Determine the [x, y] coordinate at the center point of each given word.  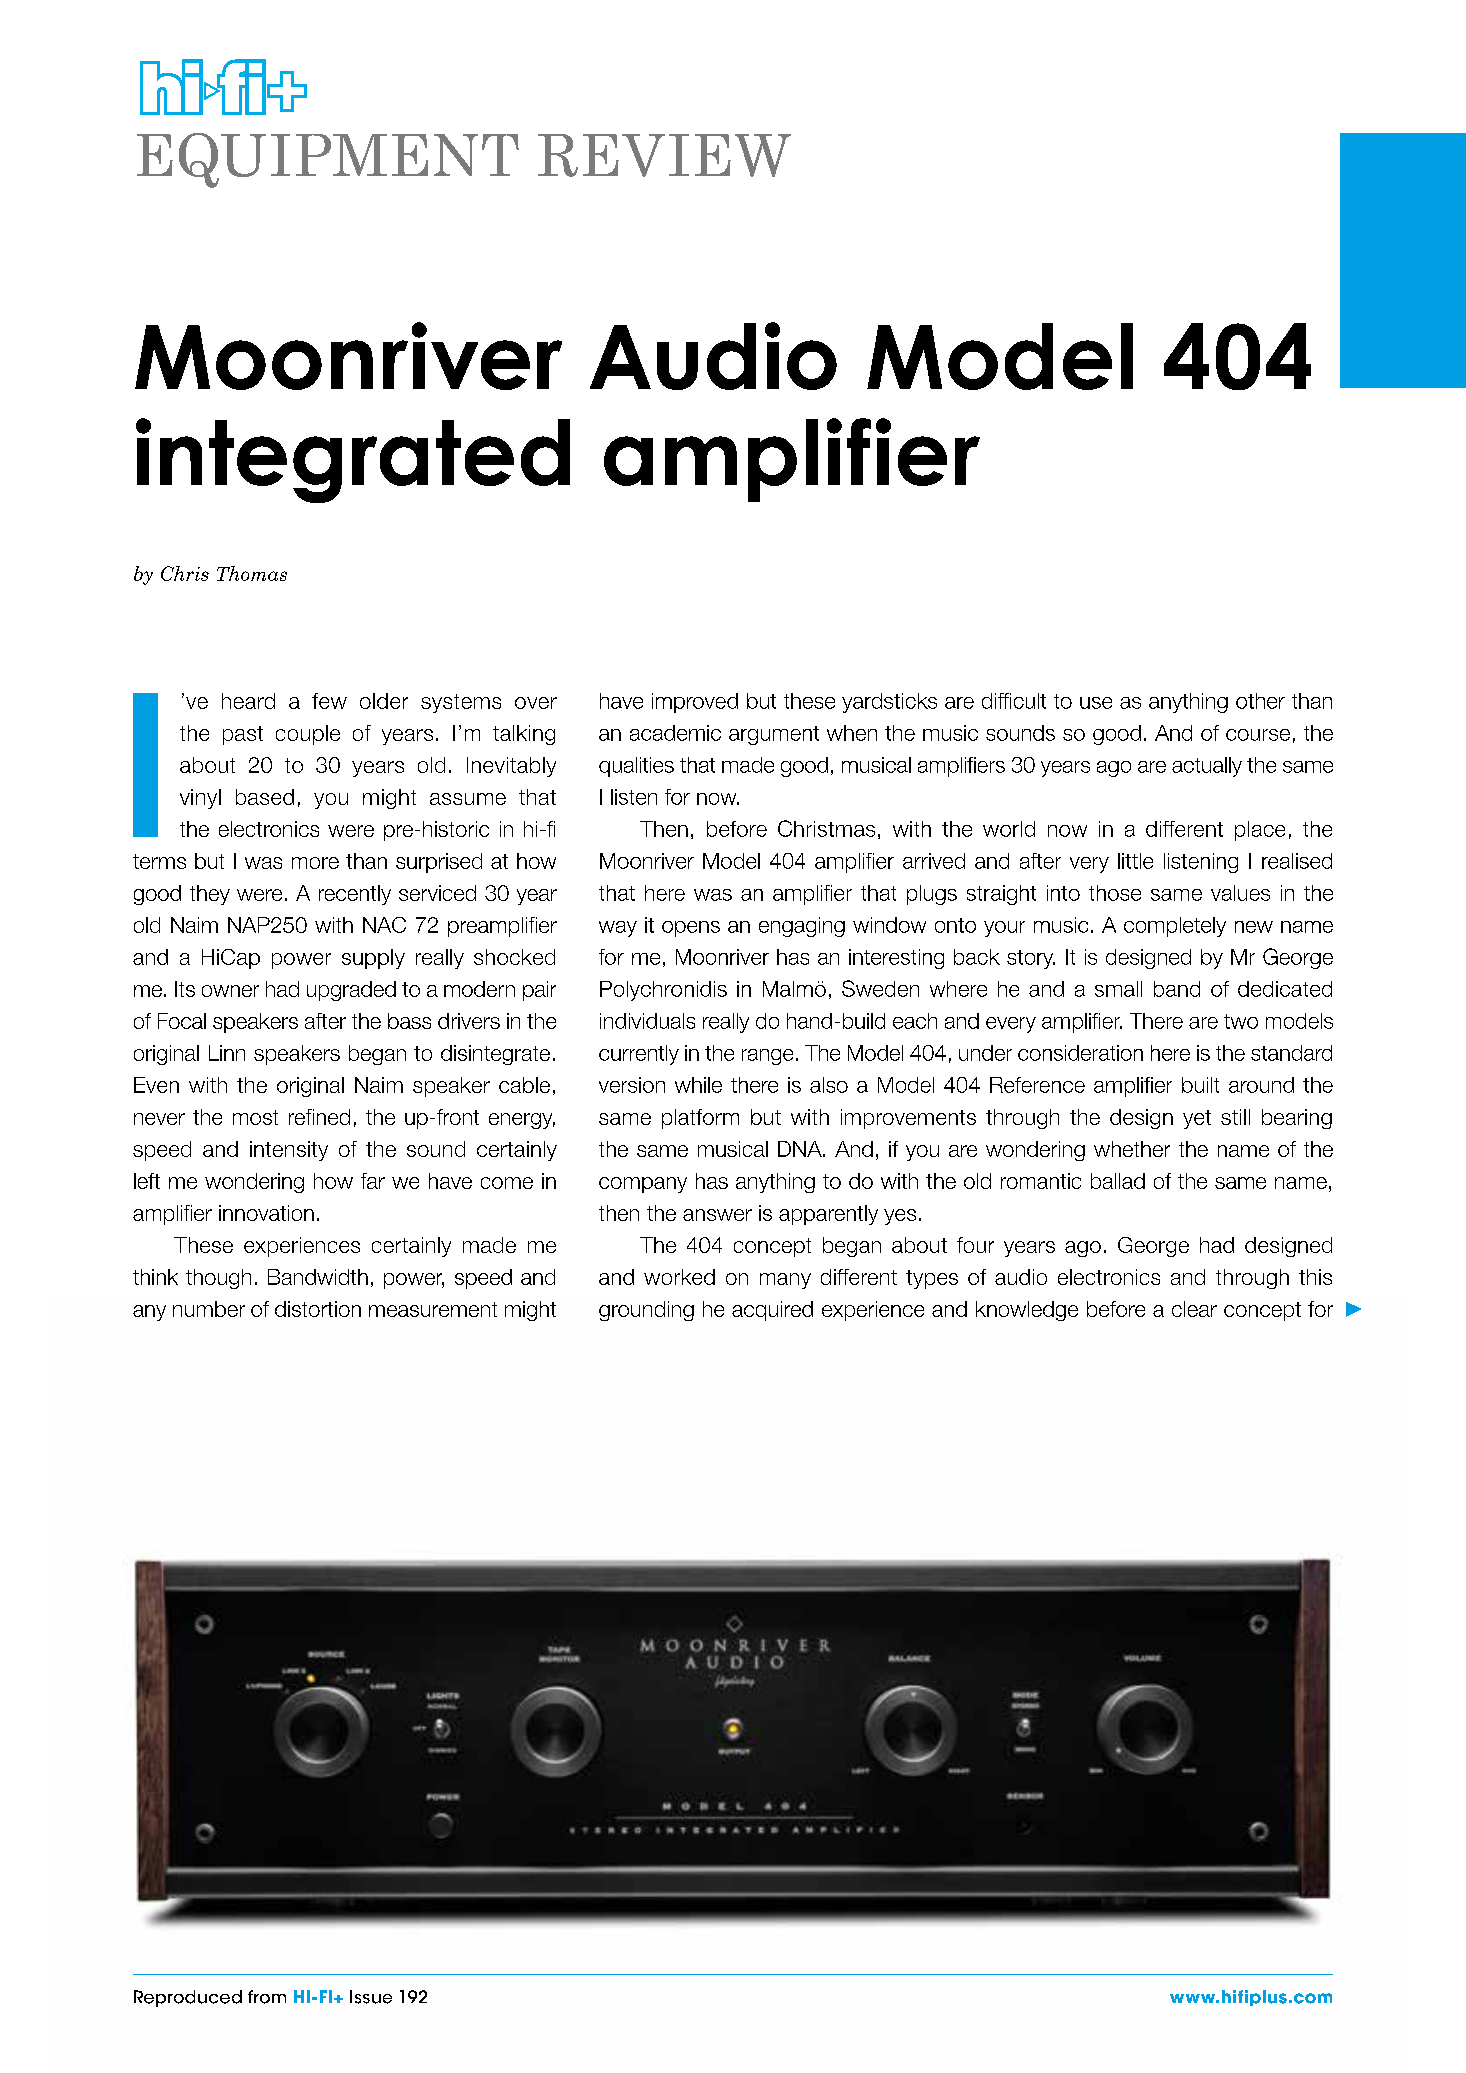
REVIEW [664, 155]
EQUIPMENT [328, 160]
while [698, 1085]
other [1260, 701]
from [267, 1997]
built [1200, 1085]
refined [319, 1117]
